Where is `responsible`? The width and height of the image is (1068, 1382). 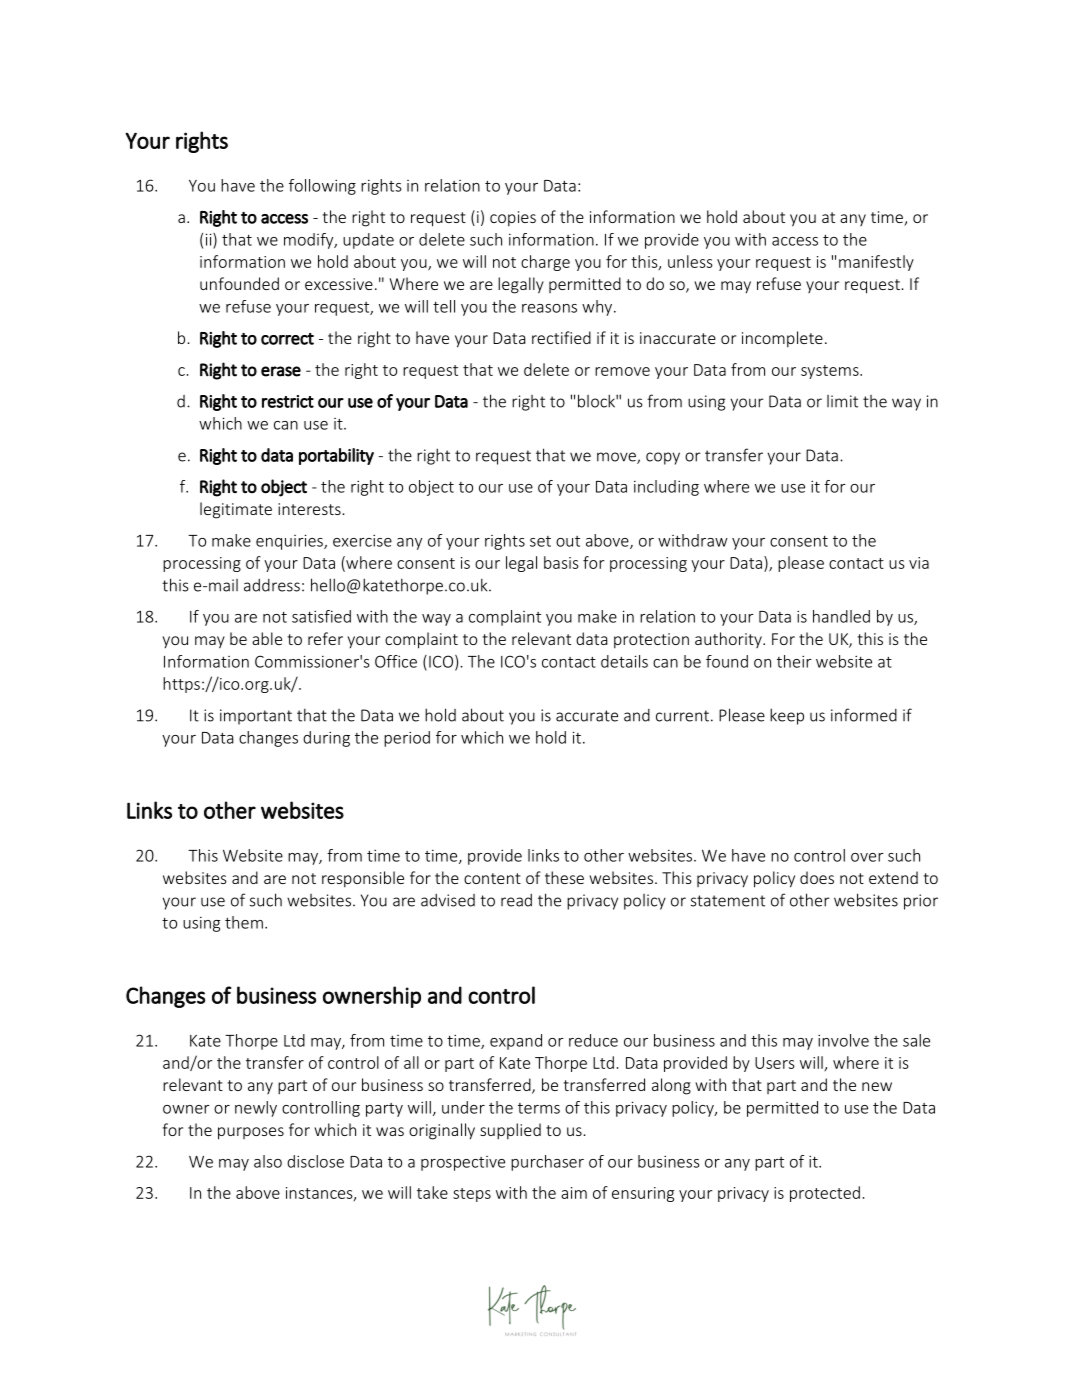
responsible is located at coordinates (363, 879).
